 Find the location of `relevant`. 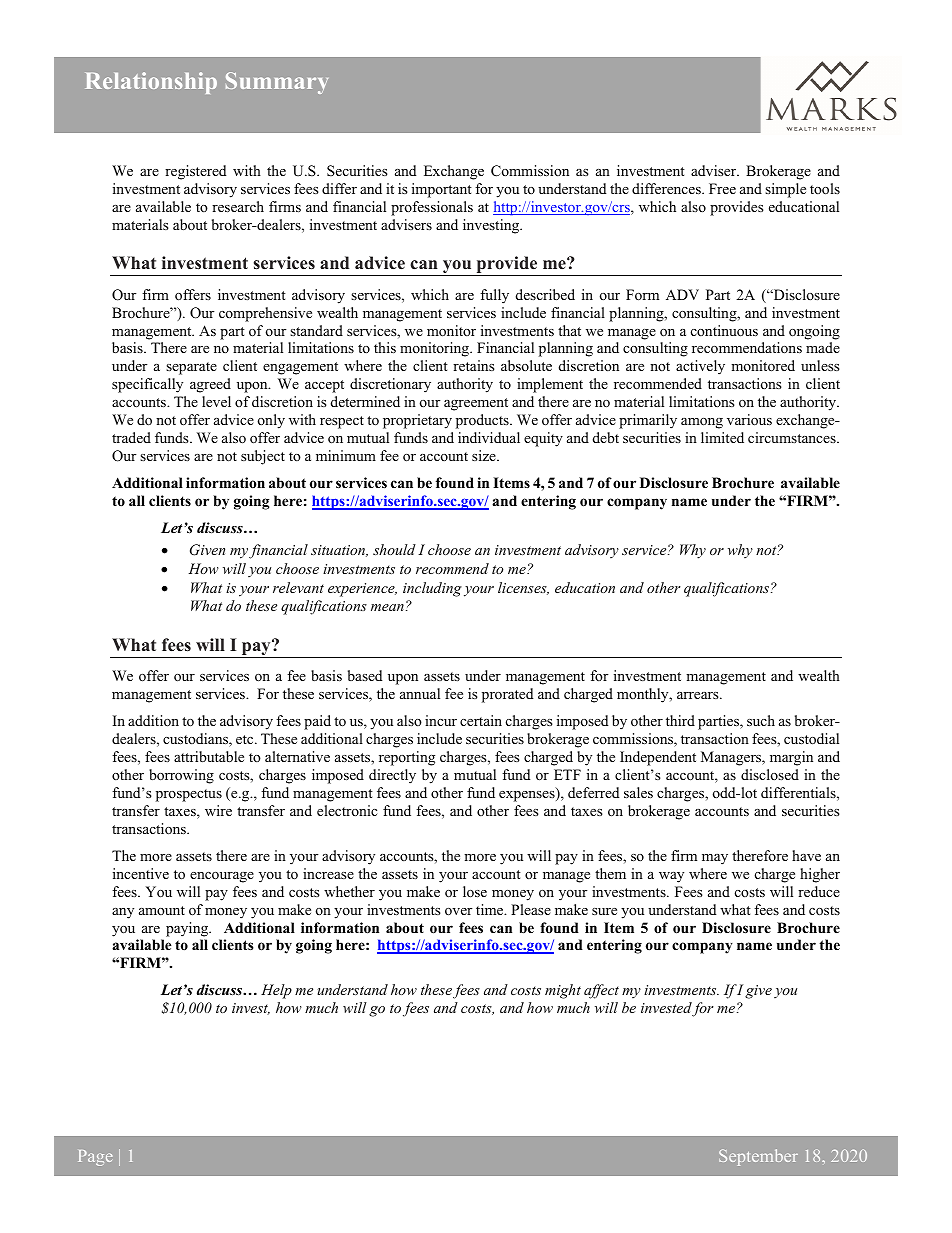

relevant is located at coordinates (298, 587).
